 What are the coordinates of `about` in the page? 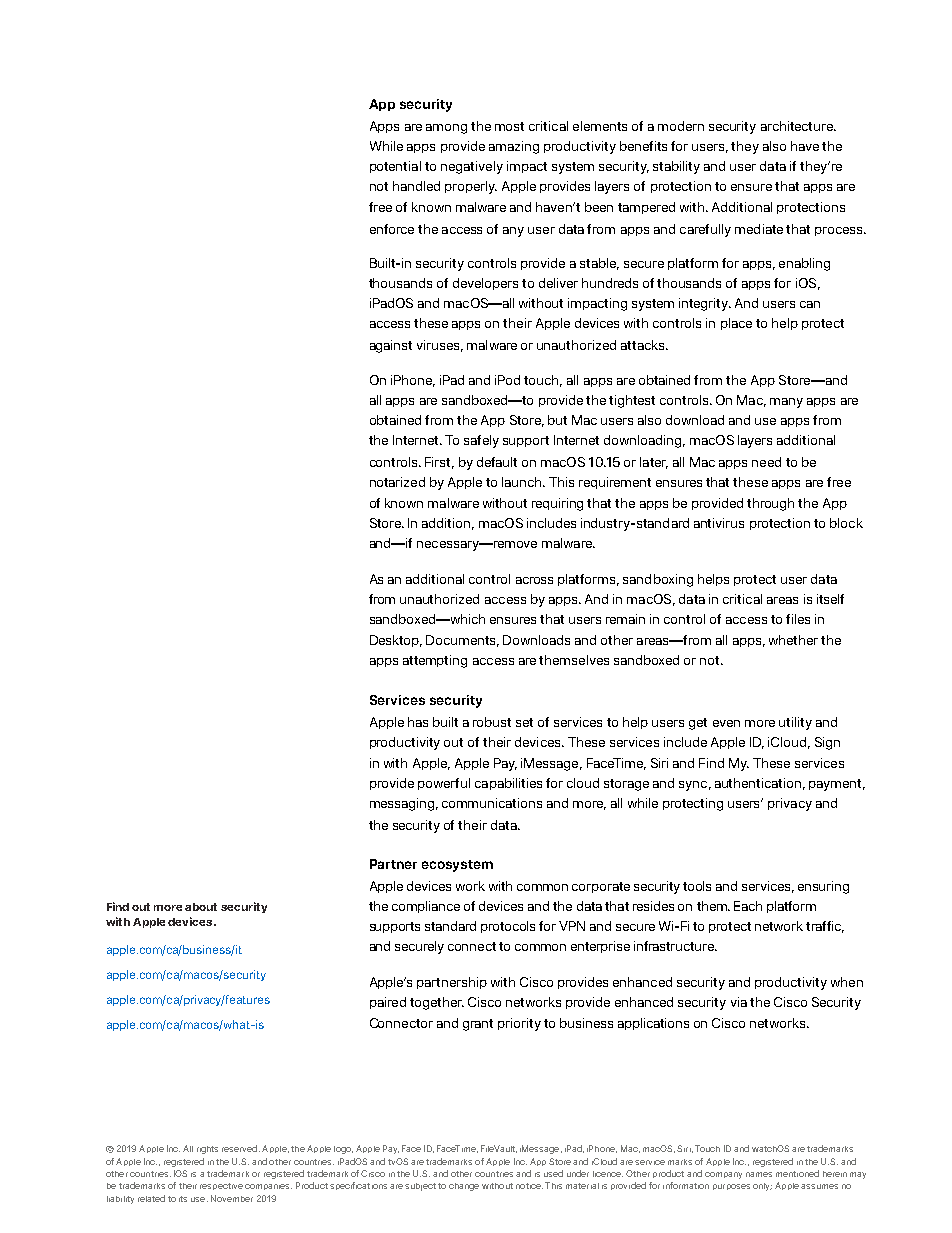 It's located at (201, 907).
